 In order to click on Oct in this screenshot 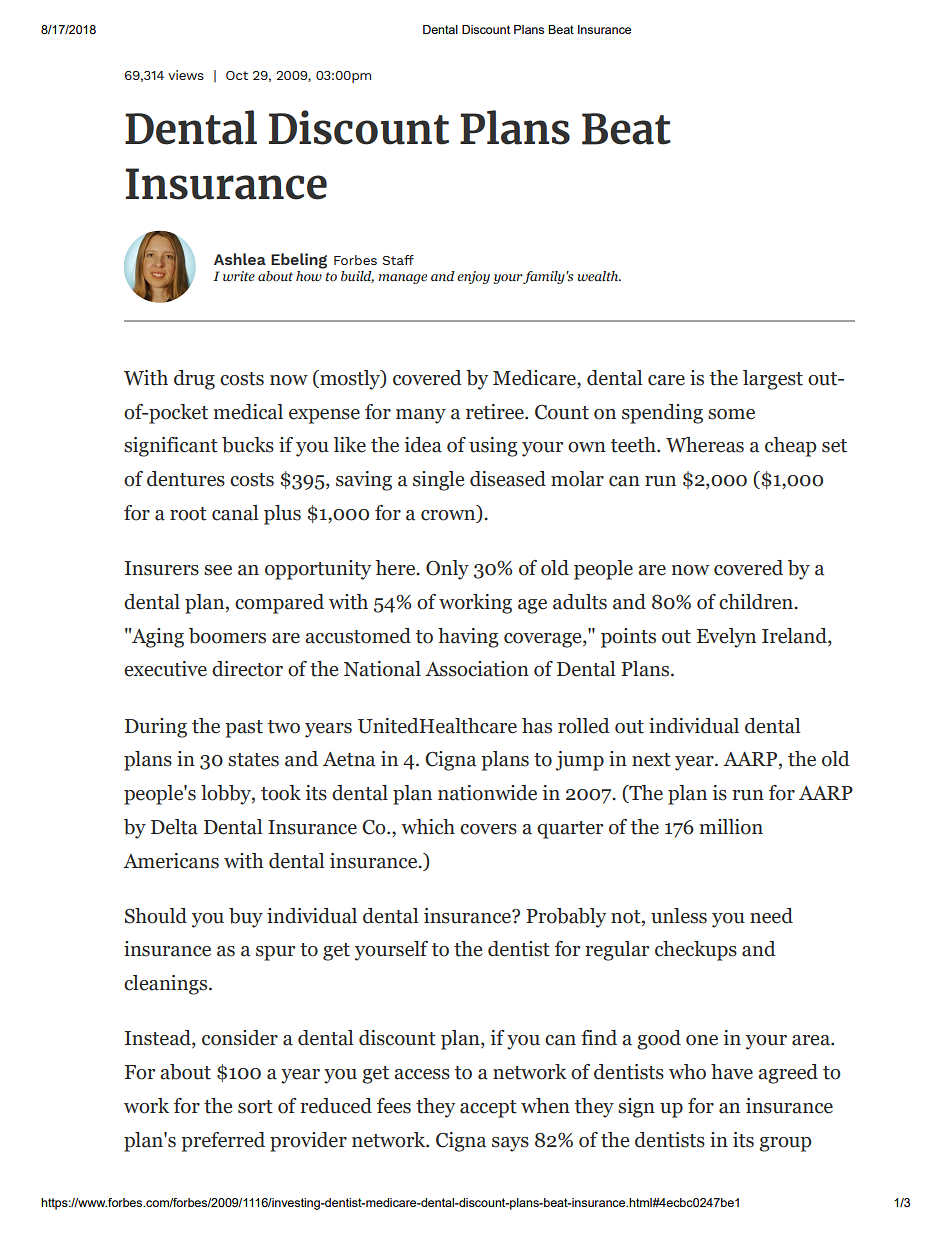, I will do `click(237, 75)`.
